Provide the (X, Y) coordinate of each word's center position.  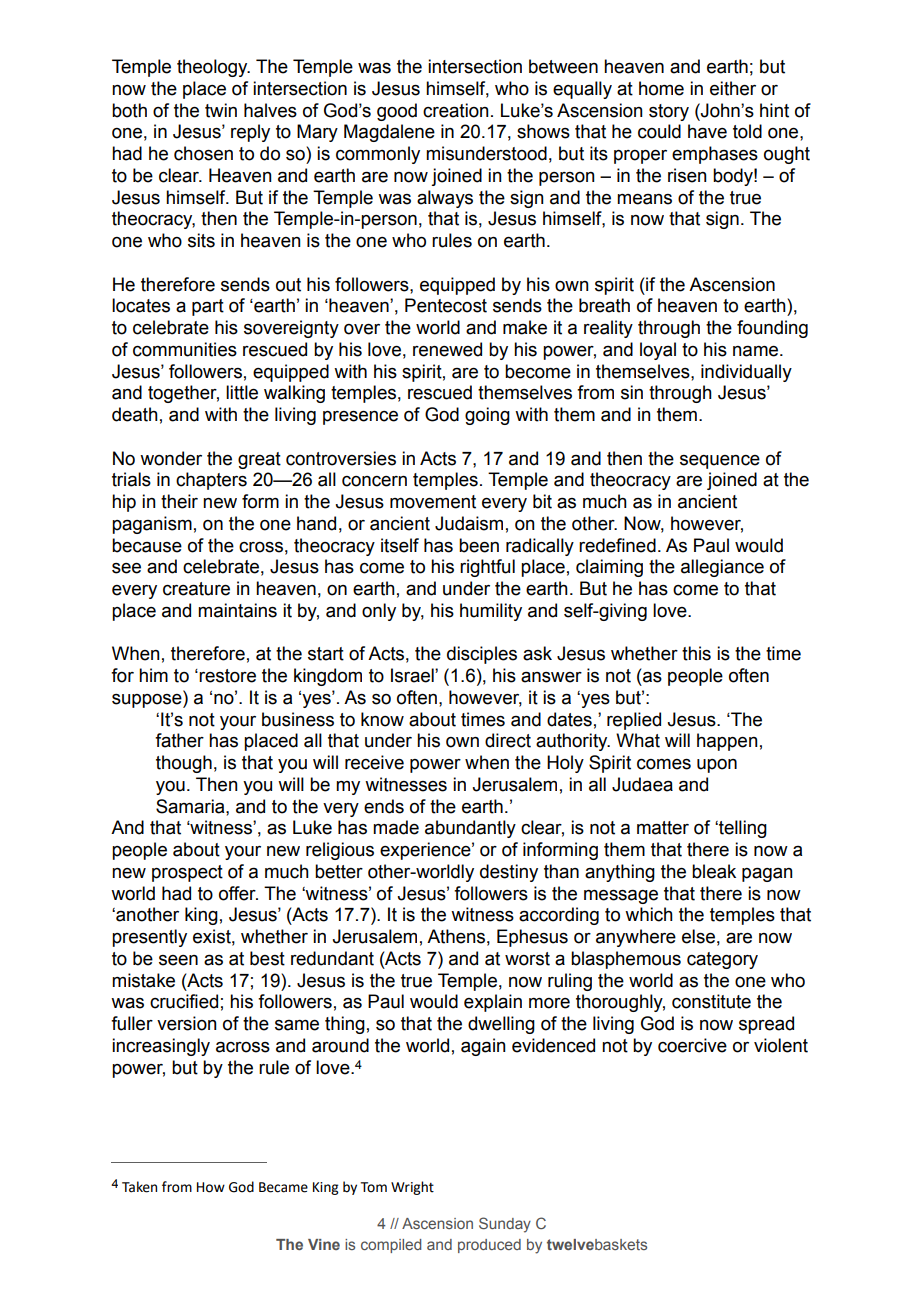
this (696, 653)
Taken (139, 1187)
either (733, 88)
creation (456, 110)
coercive (692, 1045)
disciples (482, 655)
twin (221, 110)
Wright (412, 1188)
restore (227, 676)
